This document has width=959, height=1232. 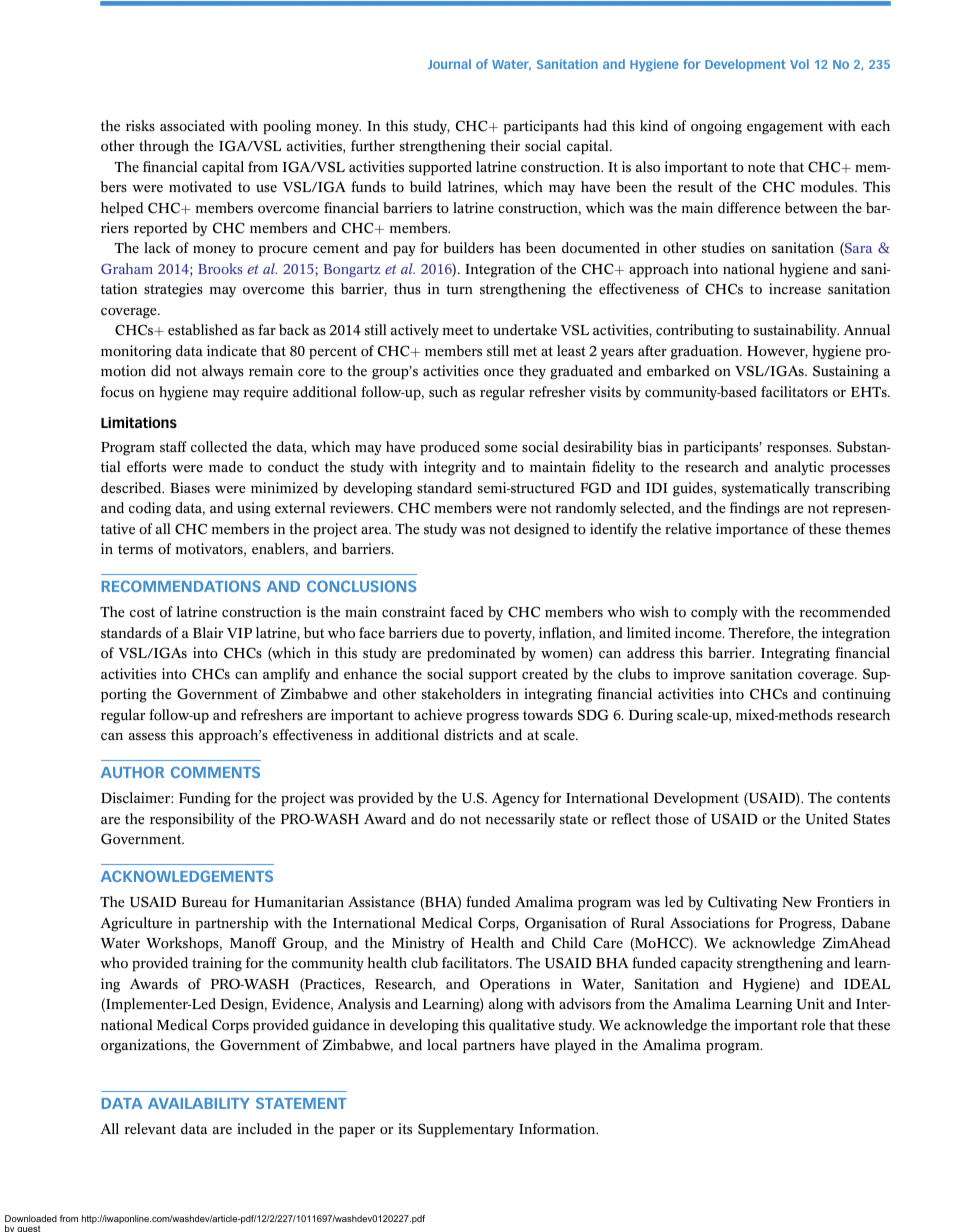 I want to click on analytic, so click(x=799, y=468).
